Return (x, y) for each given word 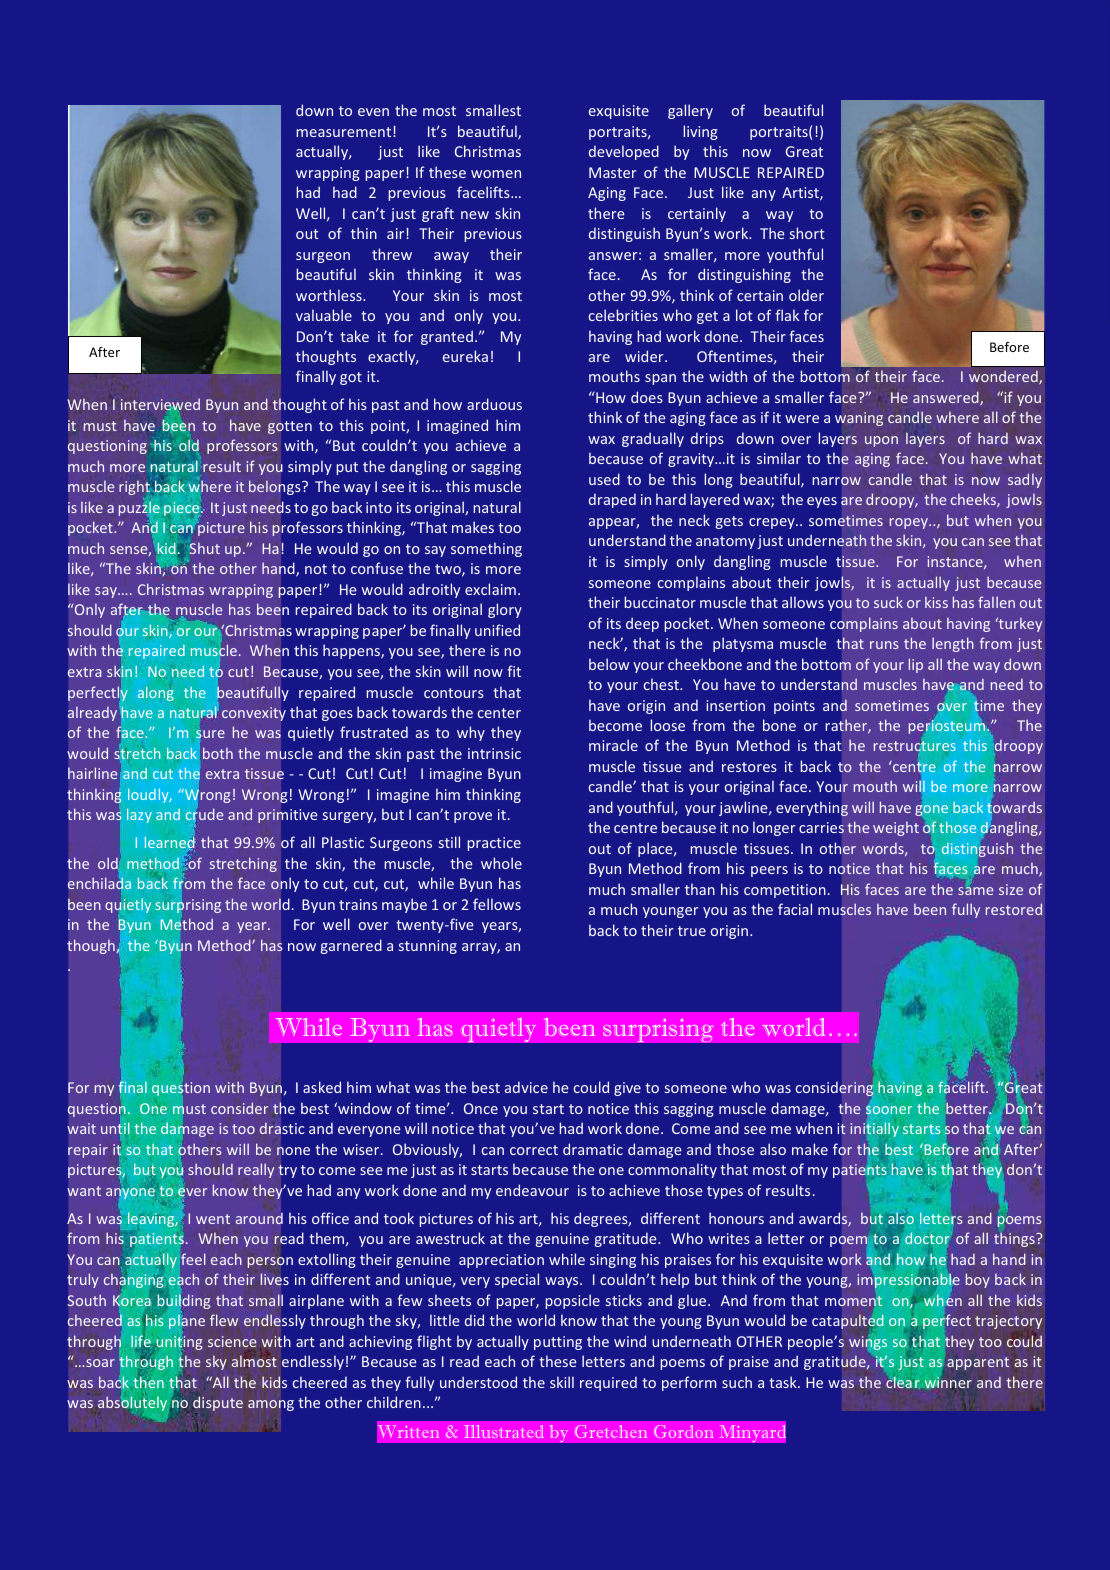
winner (948, 1382)
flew (224, 1320)
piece (183, 510)
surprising (188, 907)
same (975, 891)
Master (612, 172)
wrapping (328, 174)
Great (804, 151)
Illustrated (504, 1431)
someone (620, 584)
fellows (497, 904)
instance (956, 562)
